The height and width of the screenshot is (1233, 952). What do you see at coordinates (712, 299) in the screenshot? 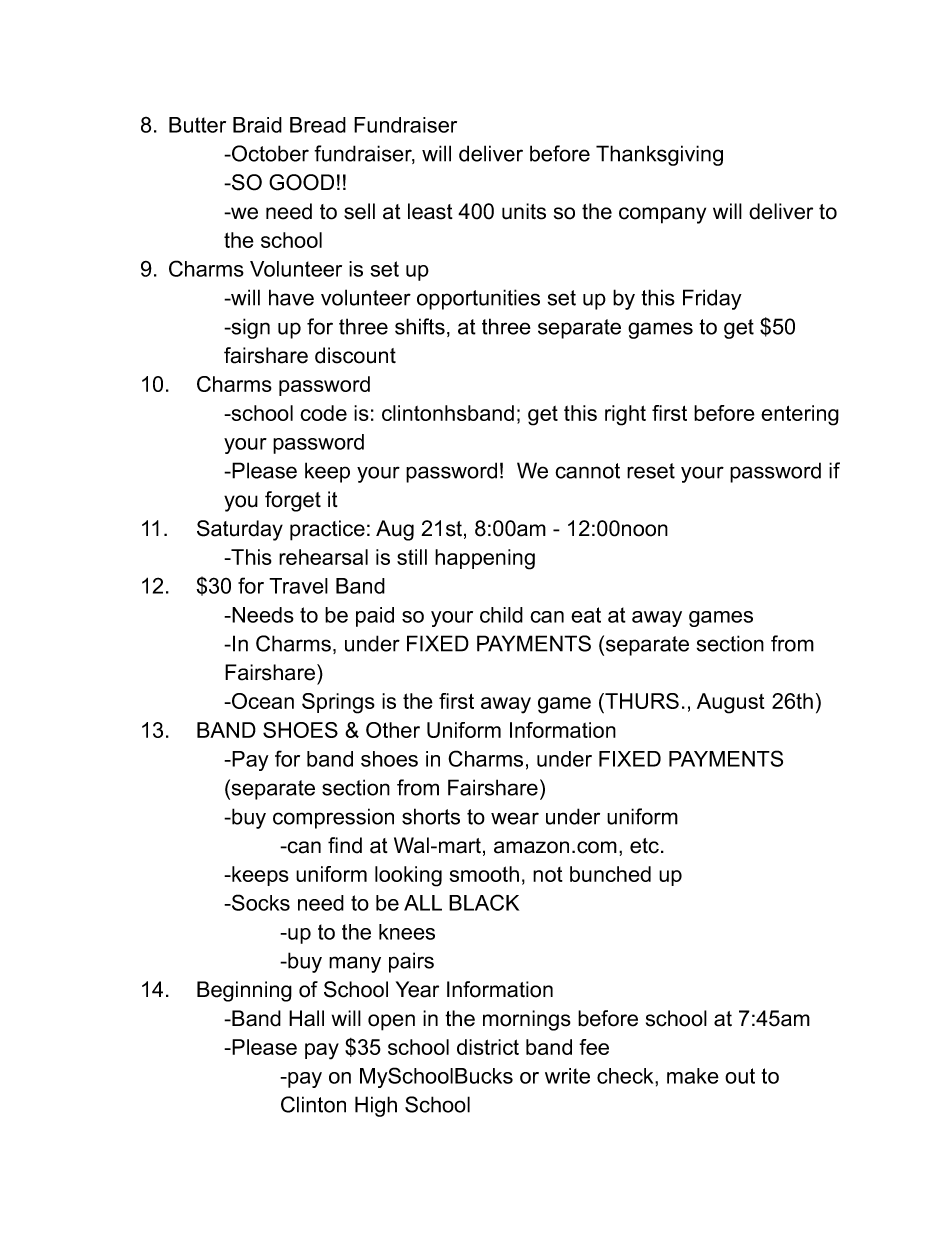
I see `Friday` at bounding box center [712, 299].
